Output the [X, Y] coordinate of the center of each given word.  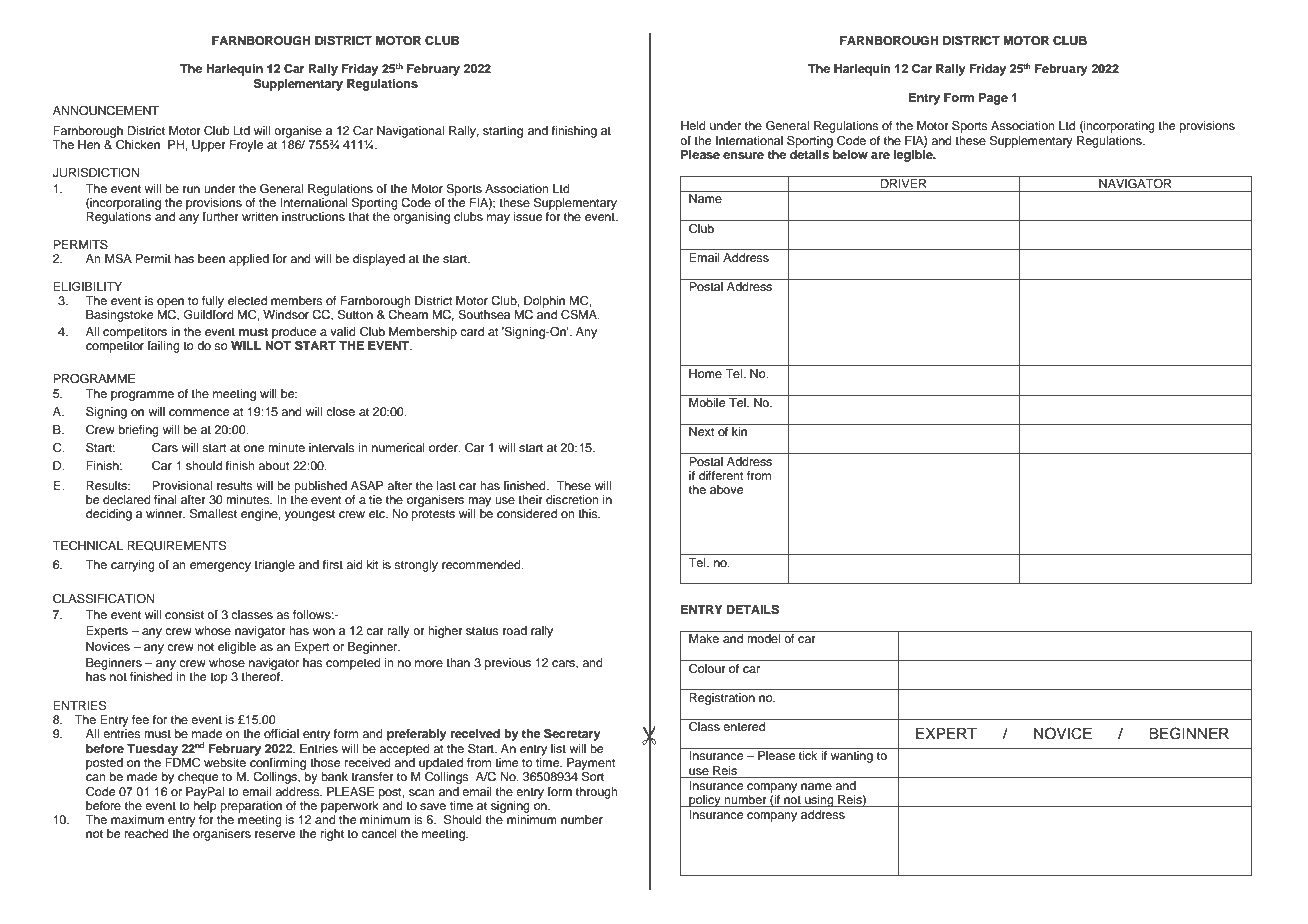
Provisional [182, 485]
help [205, 807]
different [721, 475]
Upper [209, 146]
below [849, 153]
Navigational [410, 132]
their [530, 499]
